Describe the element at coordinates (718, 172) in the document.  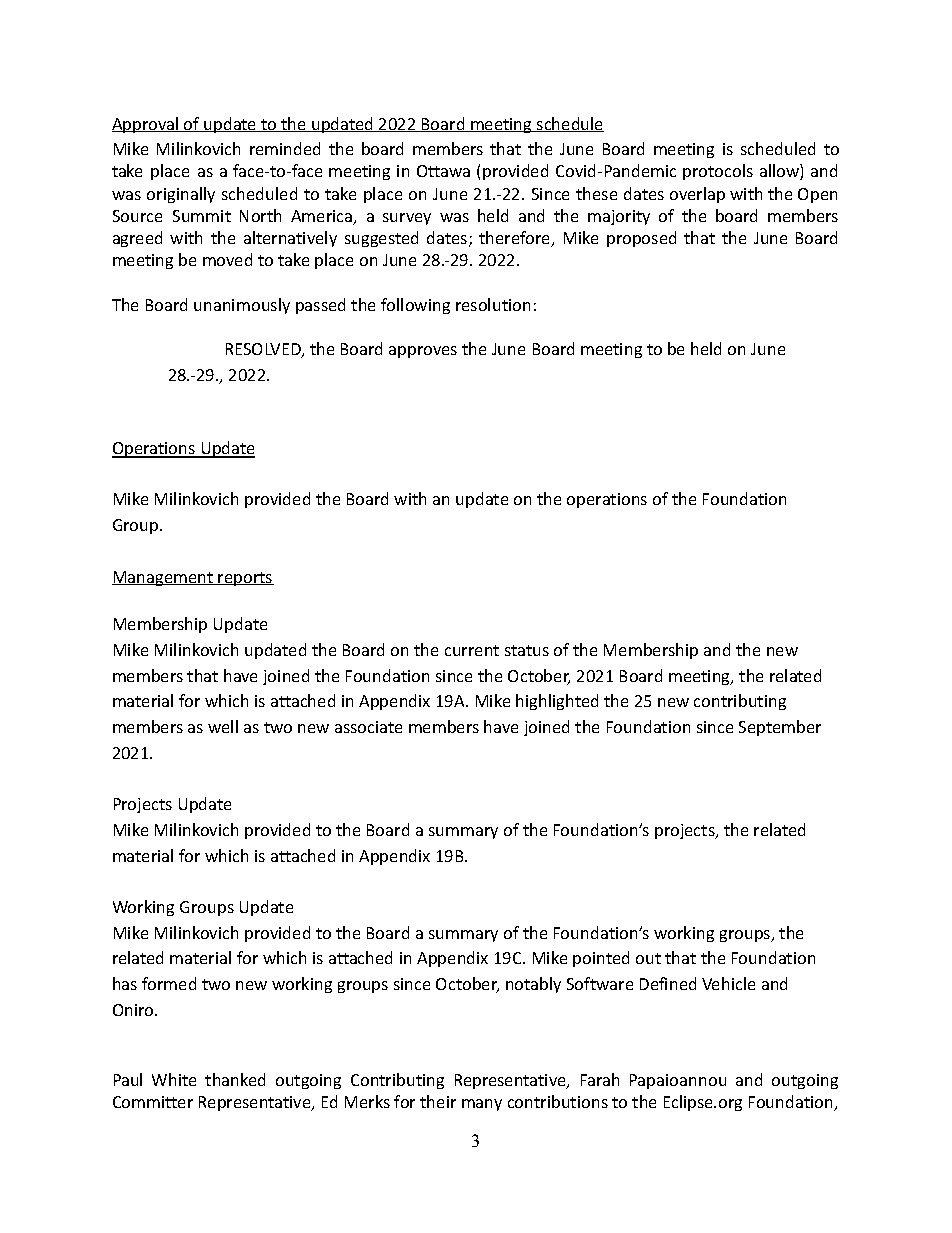
I see `protocols` at that location.
